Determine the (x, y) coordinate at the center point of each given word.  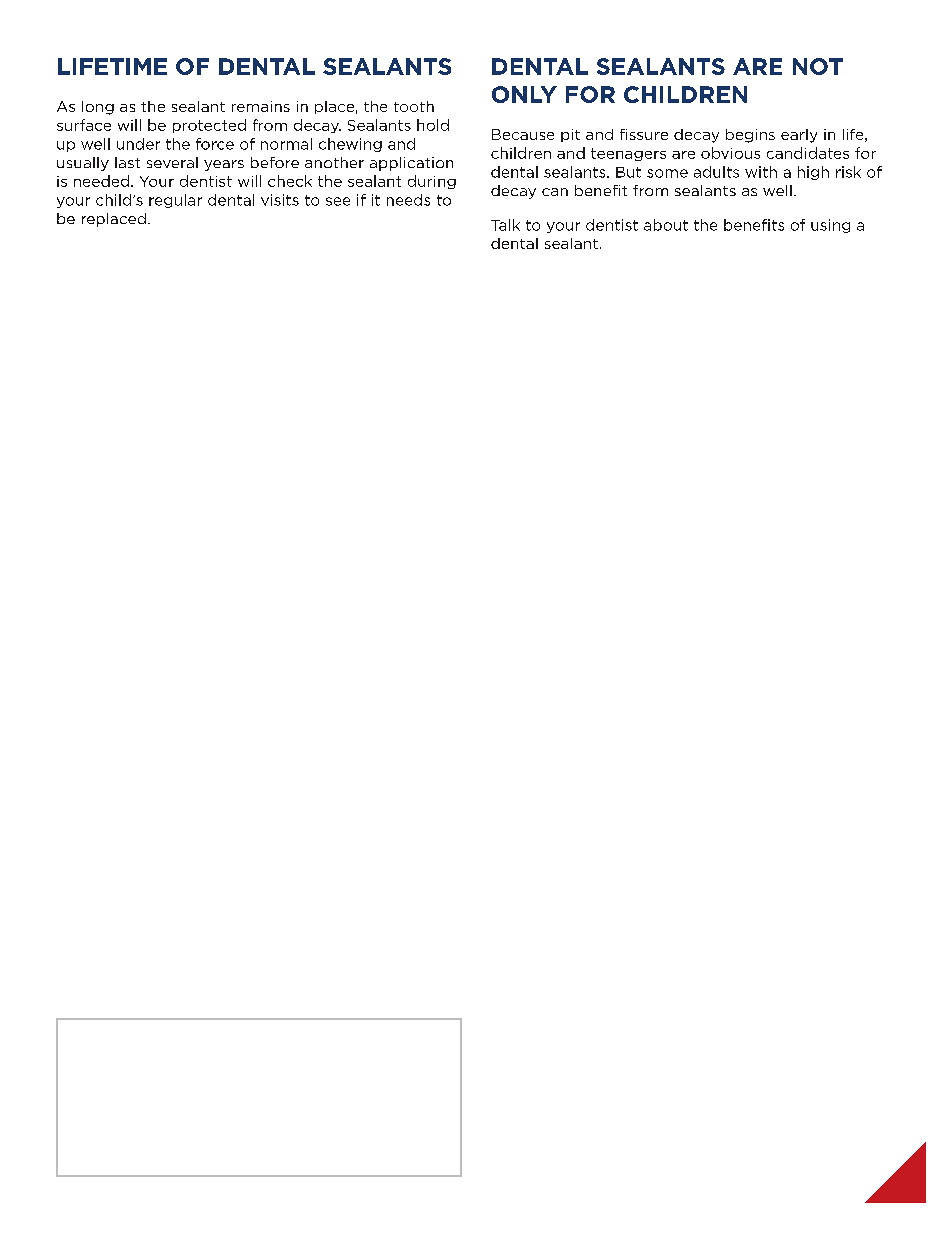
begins (750, 136)
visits (280, 200)
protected (209, 126)
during (432, 182)
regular (175, 201)
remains (261, 106)
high (813, 173)
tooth (414, 106)
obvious (730, 153)
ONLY (524, 94)
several (172, 162)
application (411, 164)
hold (433, 125)
